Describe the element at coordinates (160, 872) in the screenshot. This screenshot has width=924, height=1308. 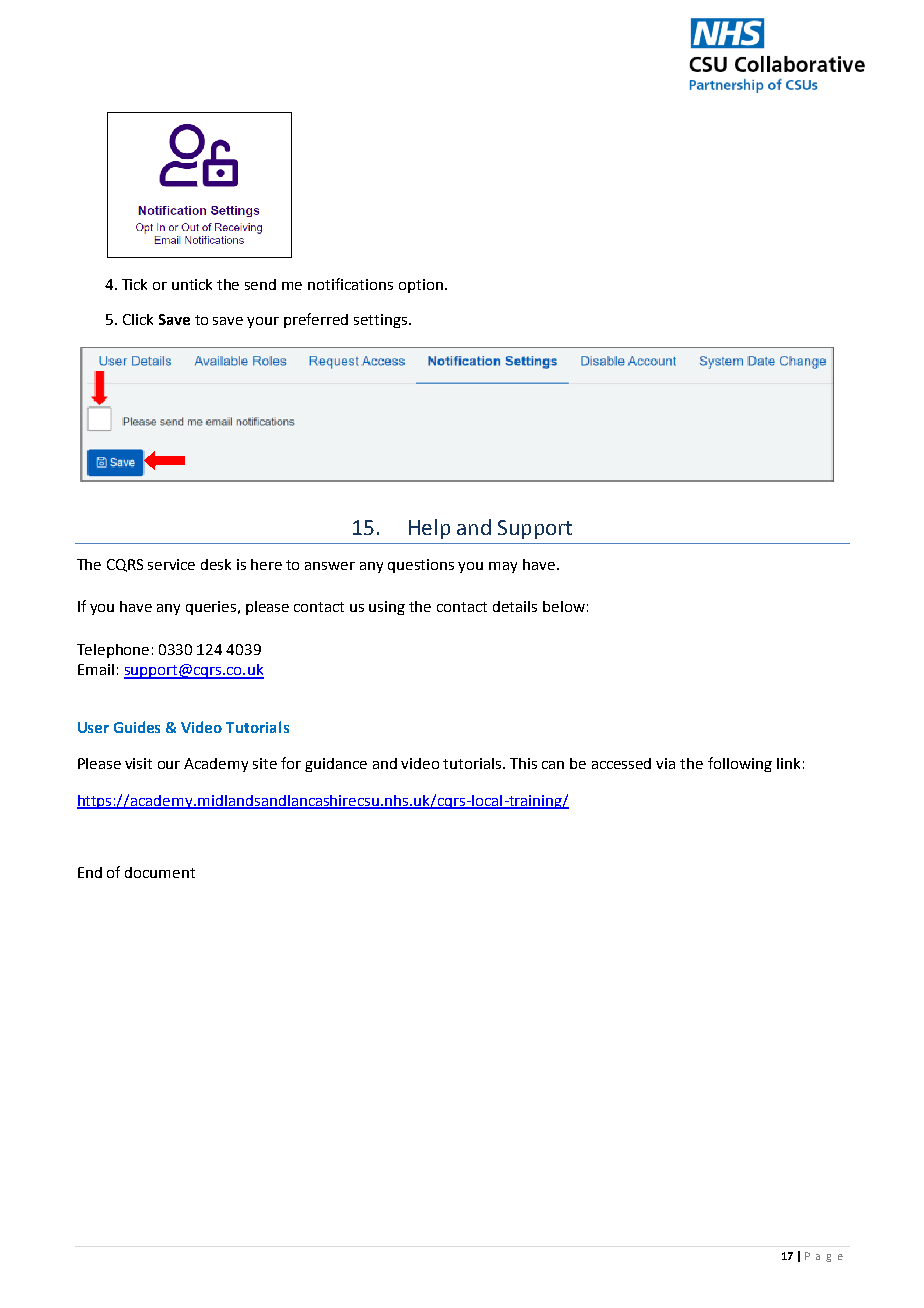
I see `document` at that location.
